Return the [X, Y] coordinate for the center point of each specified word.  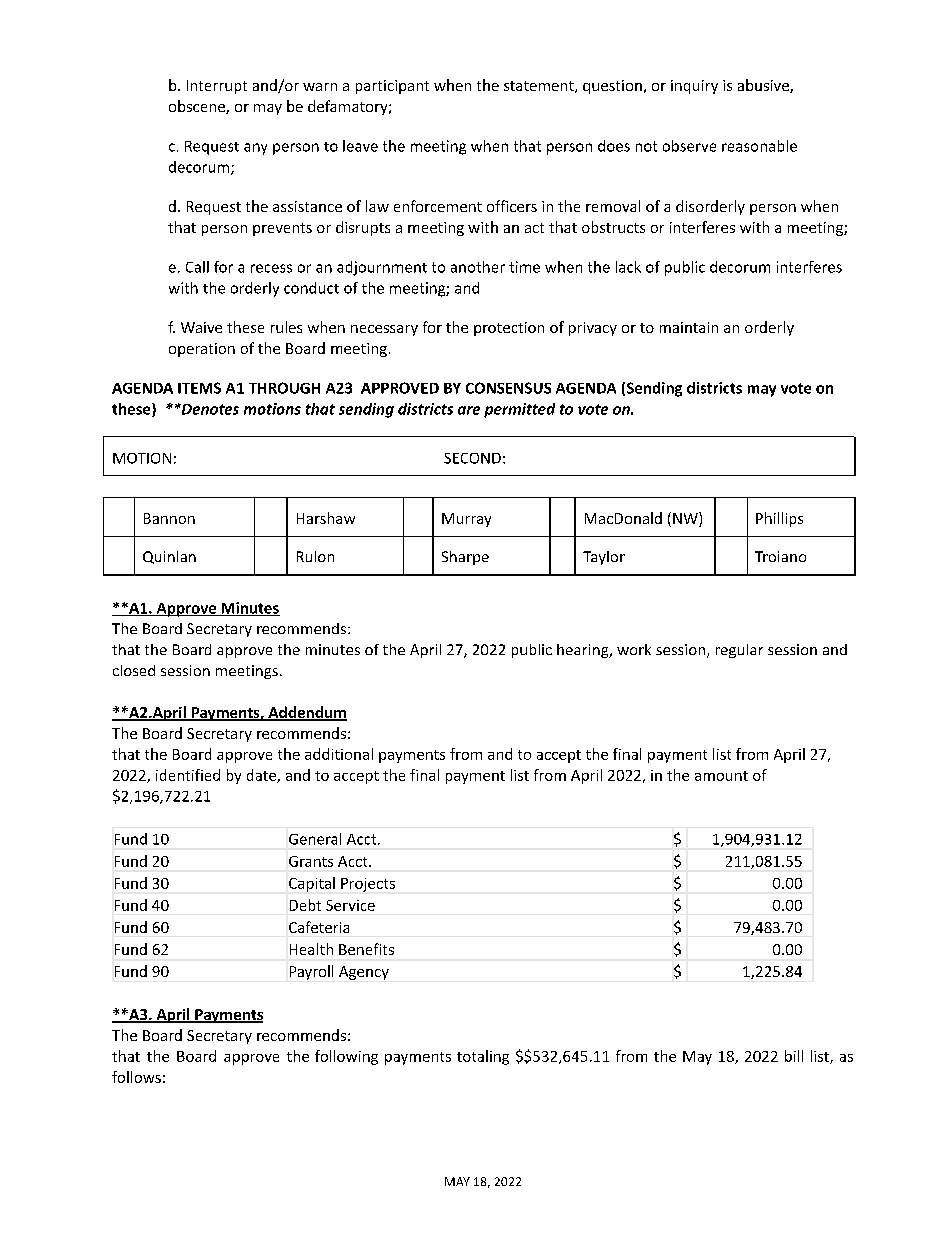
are [469, 410]
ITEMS [199, 388]
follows [136, 1077]
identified [188, 775]
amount [721, 776]
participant [392, 87]
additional [339, 754]
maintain [689, 327]
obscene [198, 107]
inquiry [694, 87]
